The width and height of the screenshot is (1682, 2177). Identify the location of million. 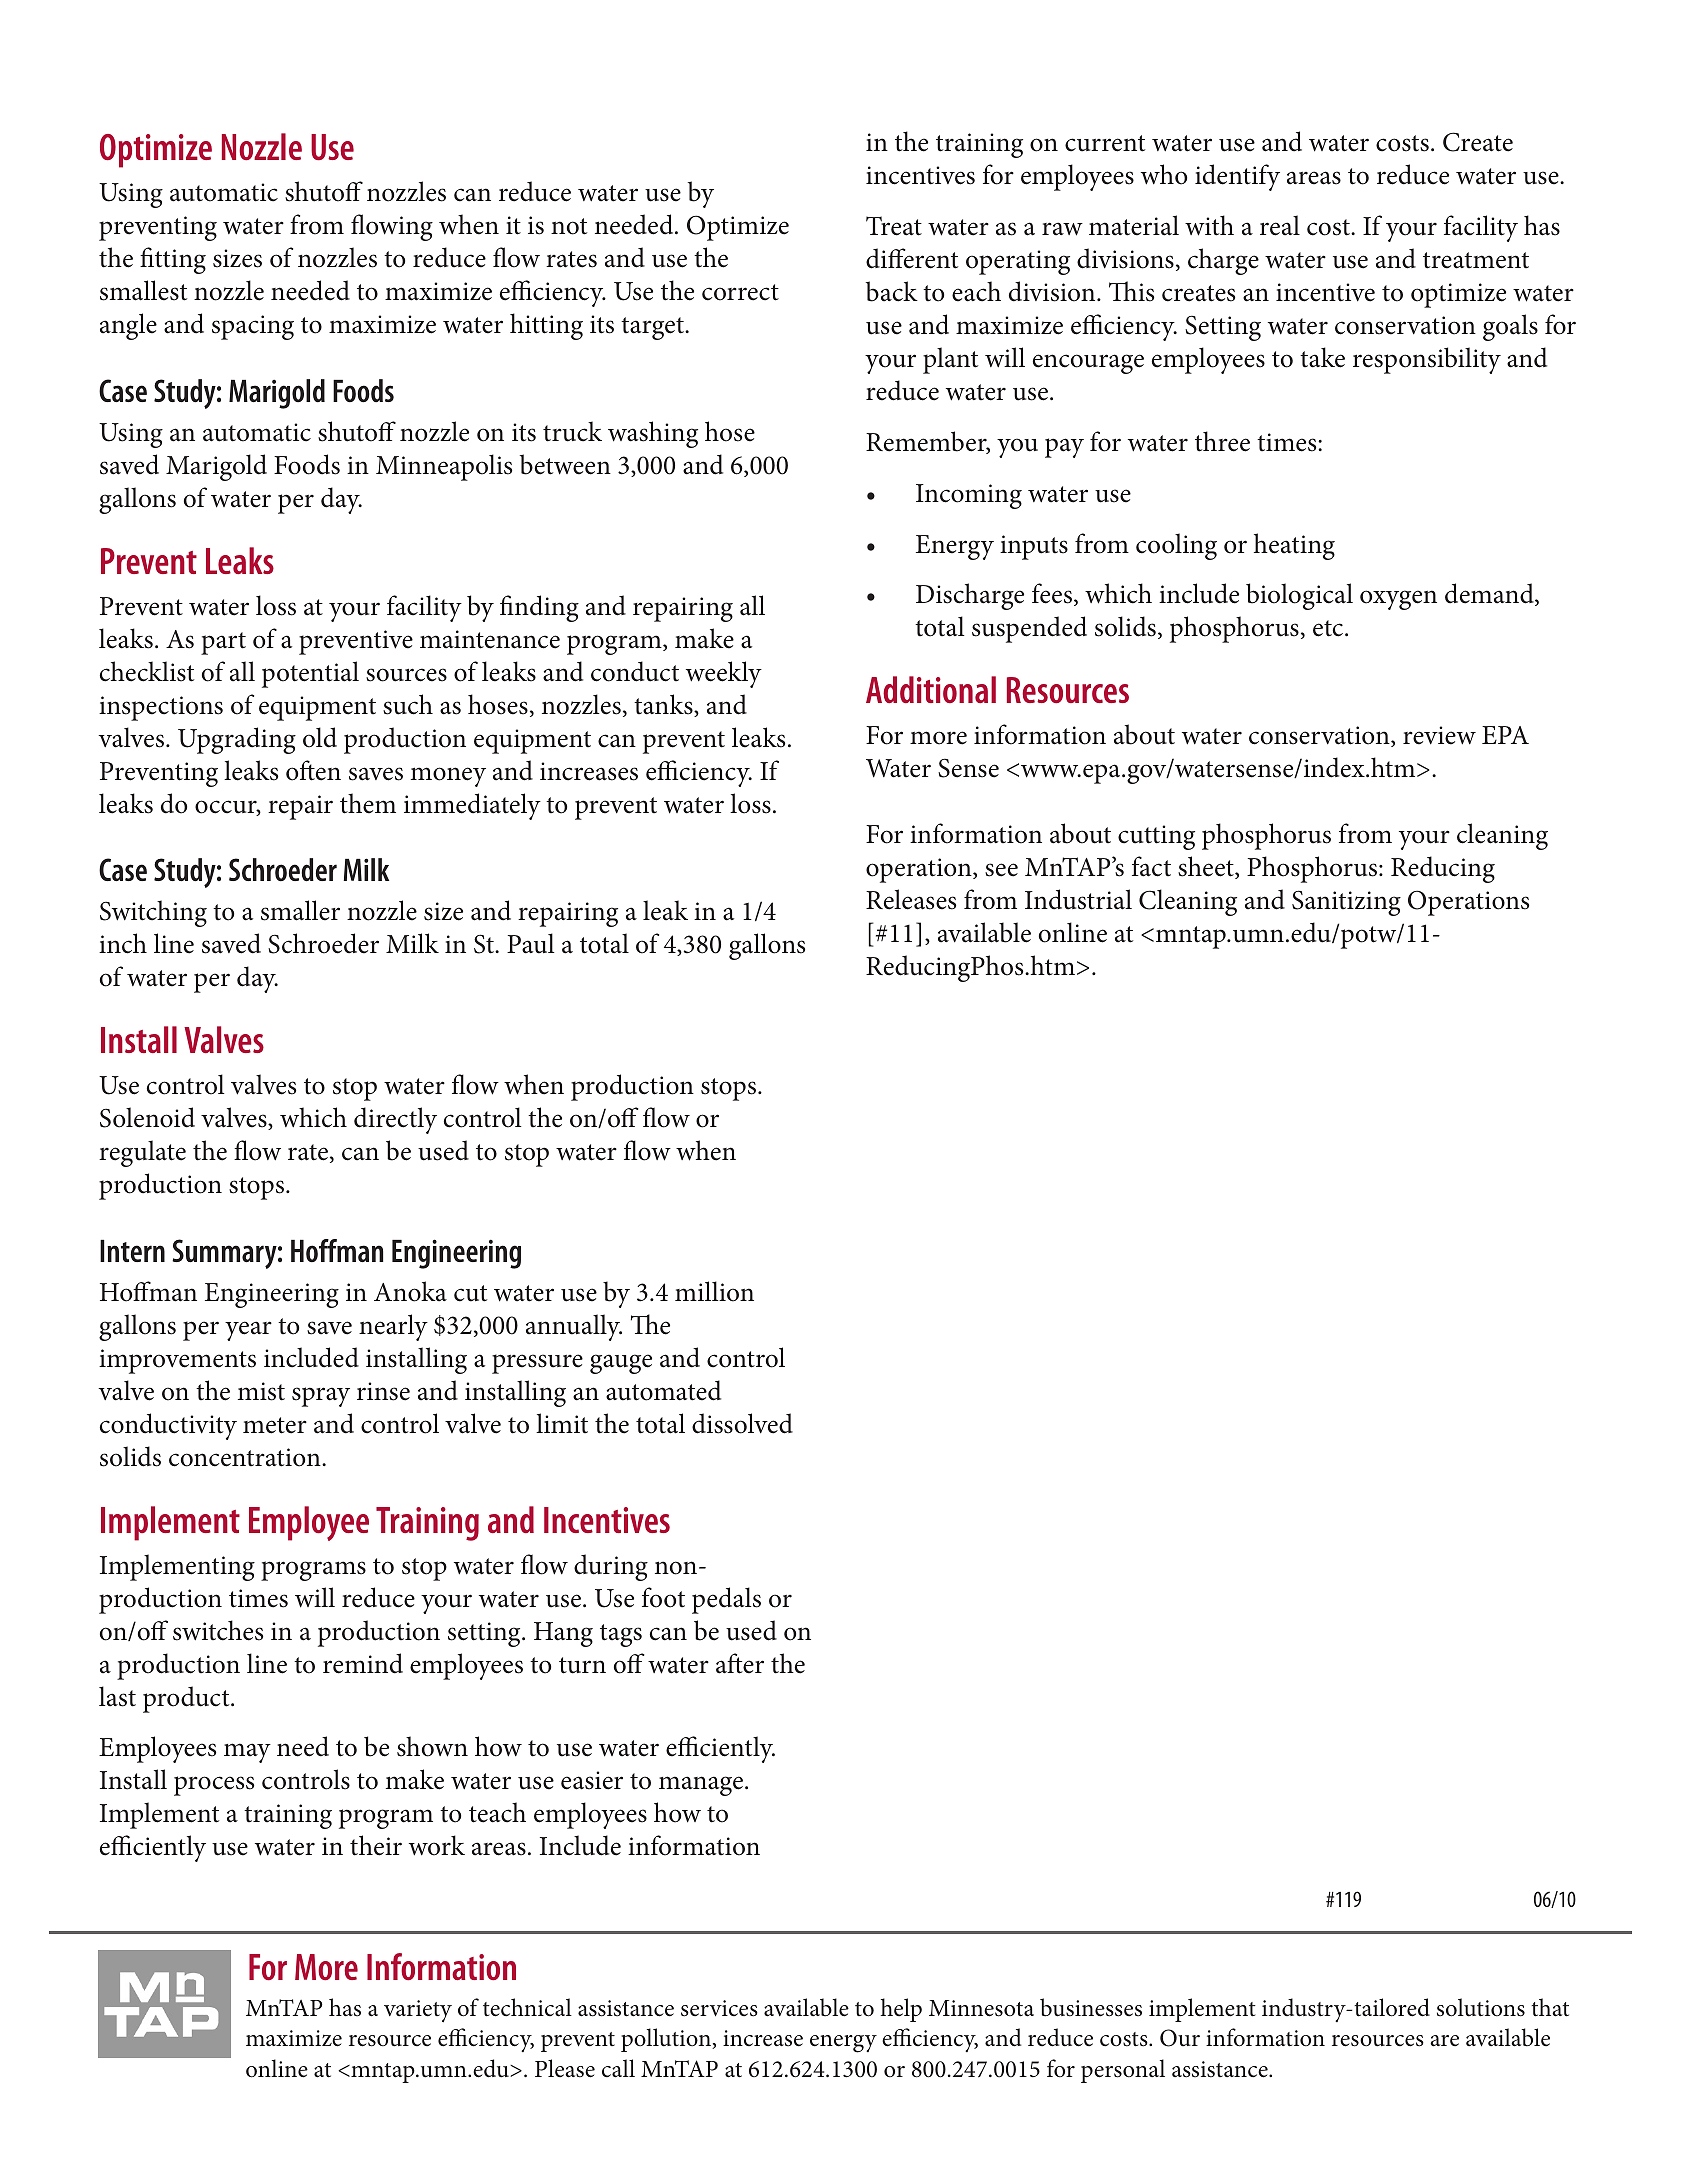
(714, 1291).
